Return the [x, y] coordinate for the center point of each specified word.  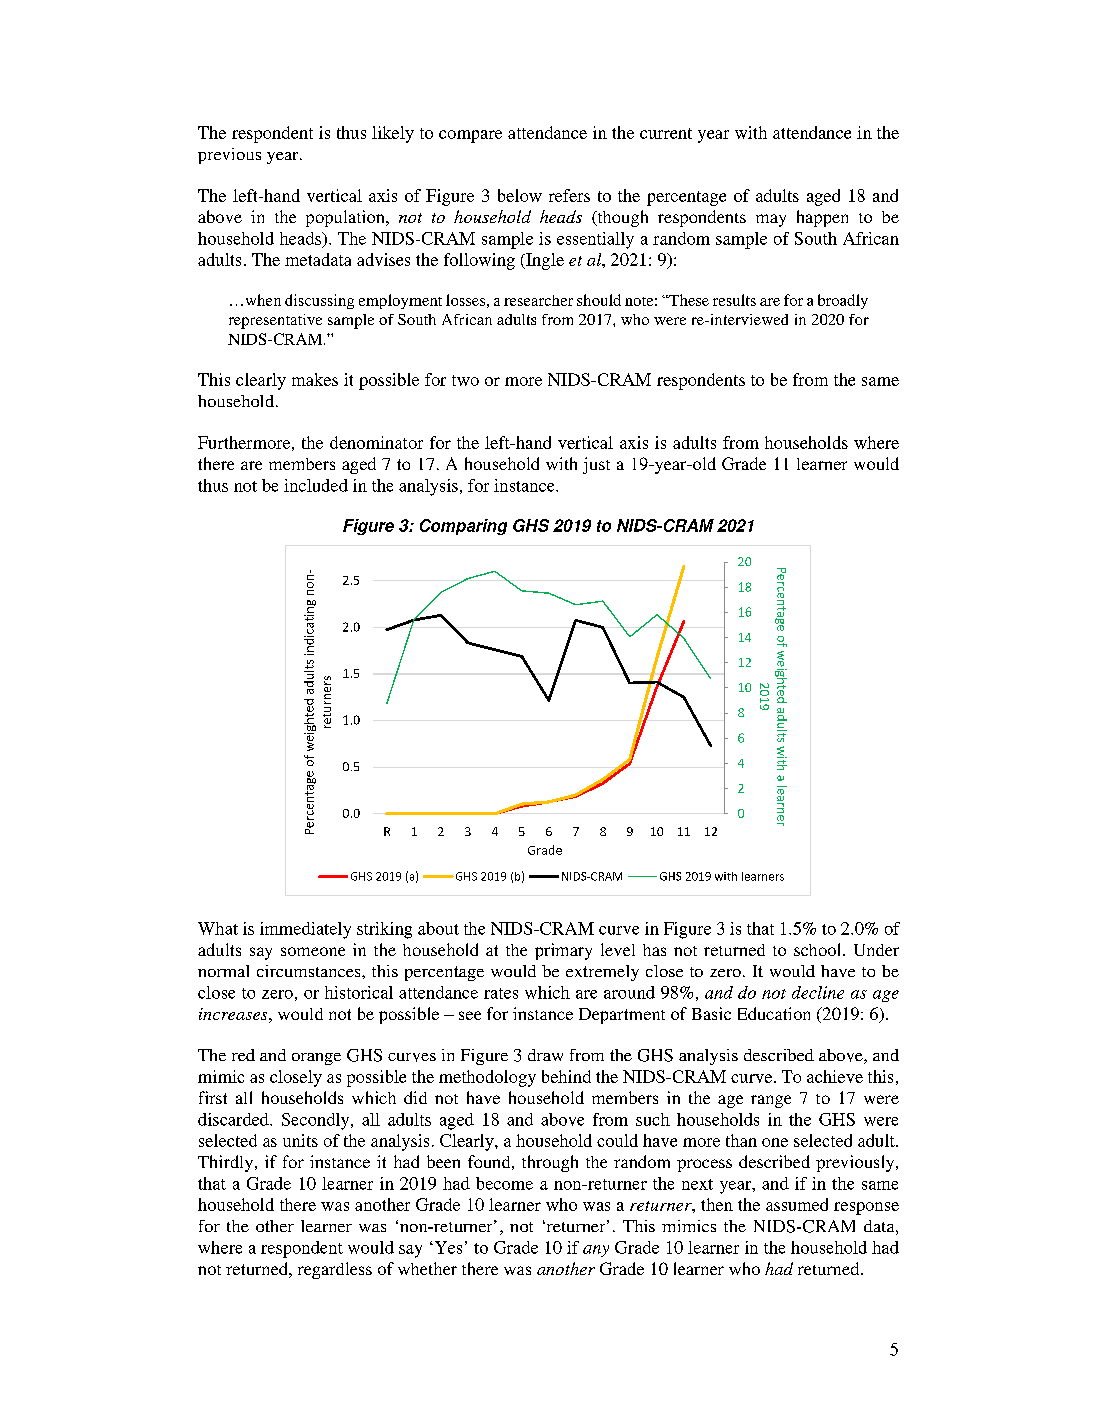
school [819, 949]
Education [774, 1013]
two [465, 380]
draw [545, 1055]
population [346, 218]
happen [822, 218]
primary [563, 951]
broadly [843, 301]
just [596, 465]
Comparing [463, 527]
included [316, 485]
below [520, 195]
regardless [335, 1270]
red [243, 1055]
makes [315, 379]
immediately [305, 930]
